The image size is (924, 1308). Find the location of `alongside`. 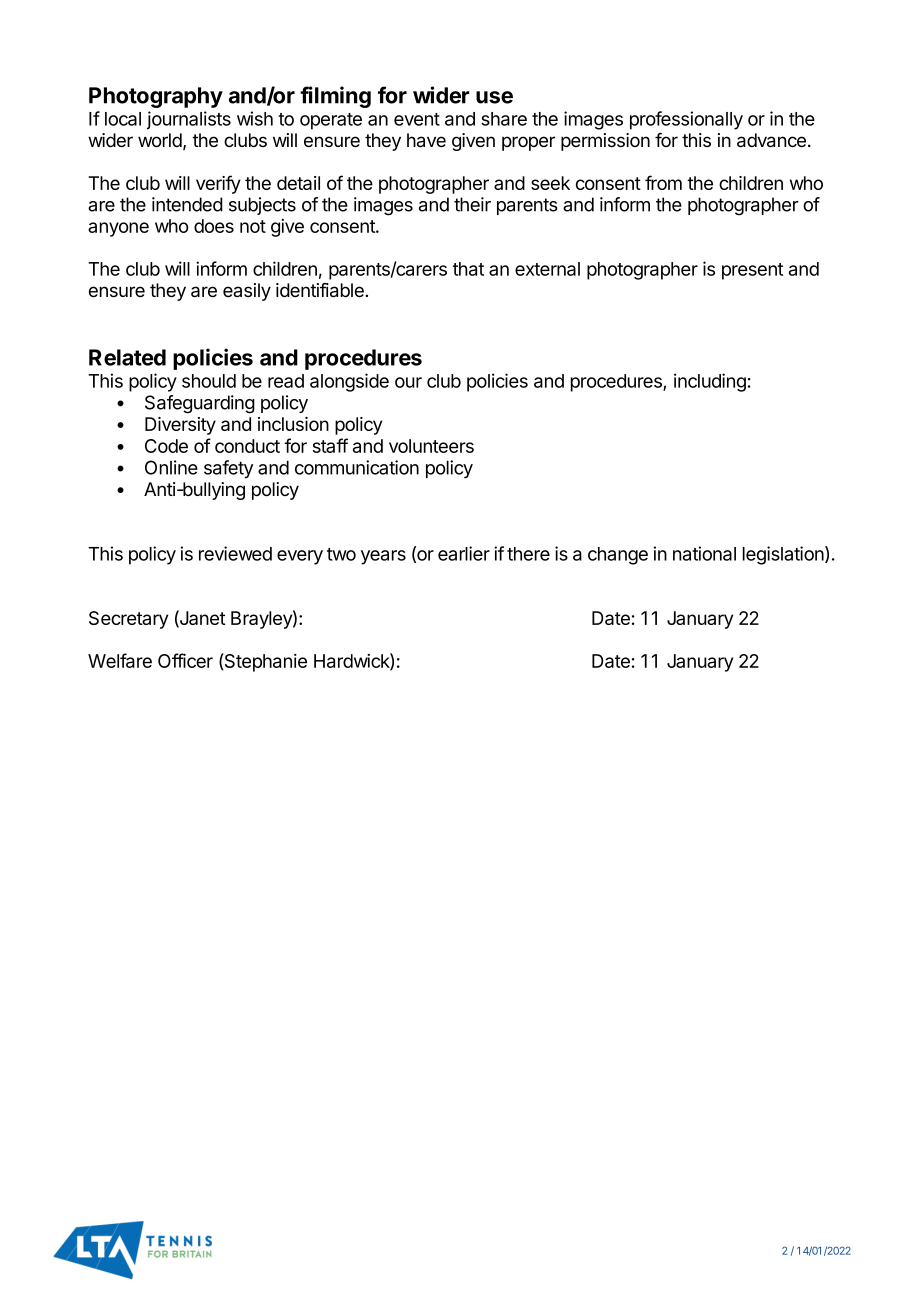

alongside is located at coordinates (349, 382).
